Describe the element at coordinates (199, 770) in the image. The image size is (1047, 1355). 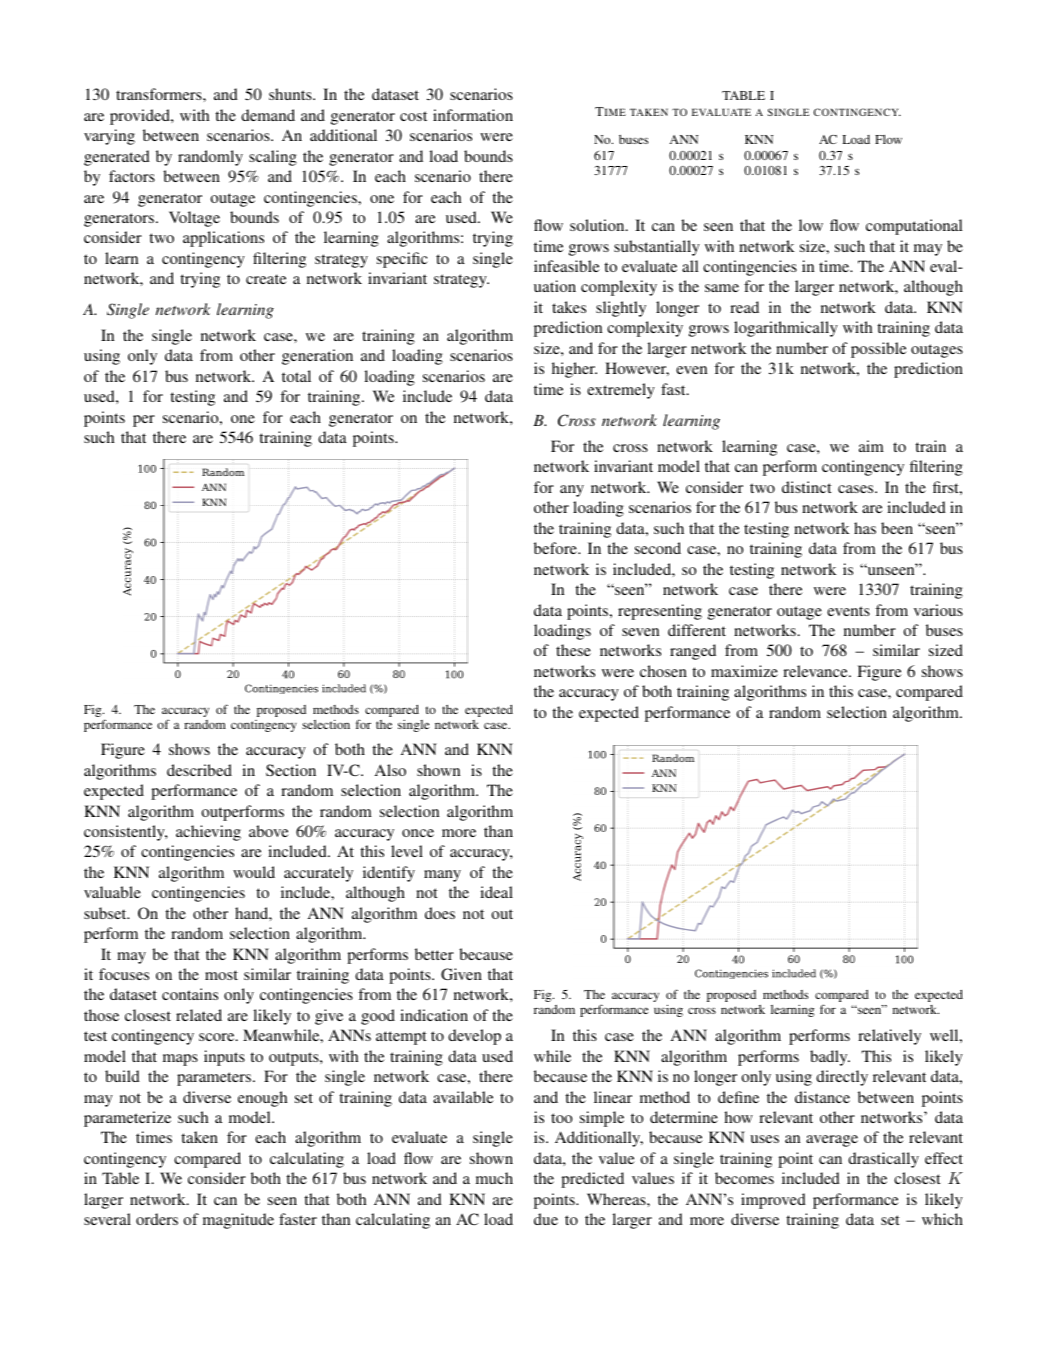
I see `described` at that location.
